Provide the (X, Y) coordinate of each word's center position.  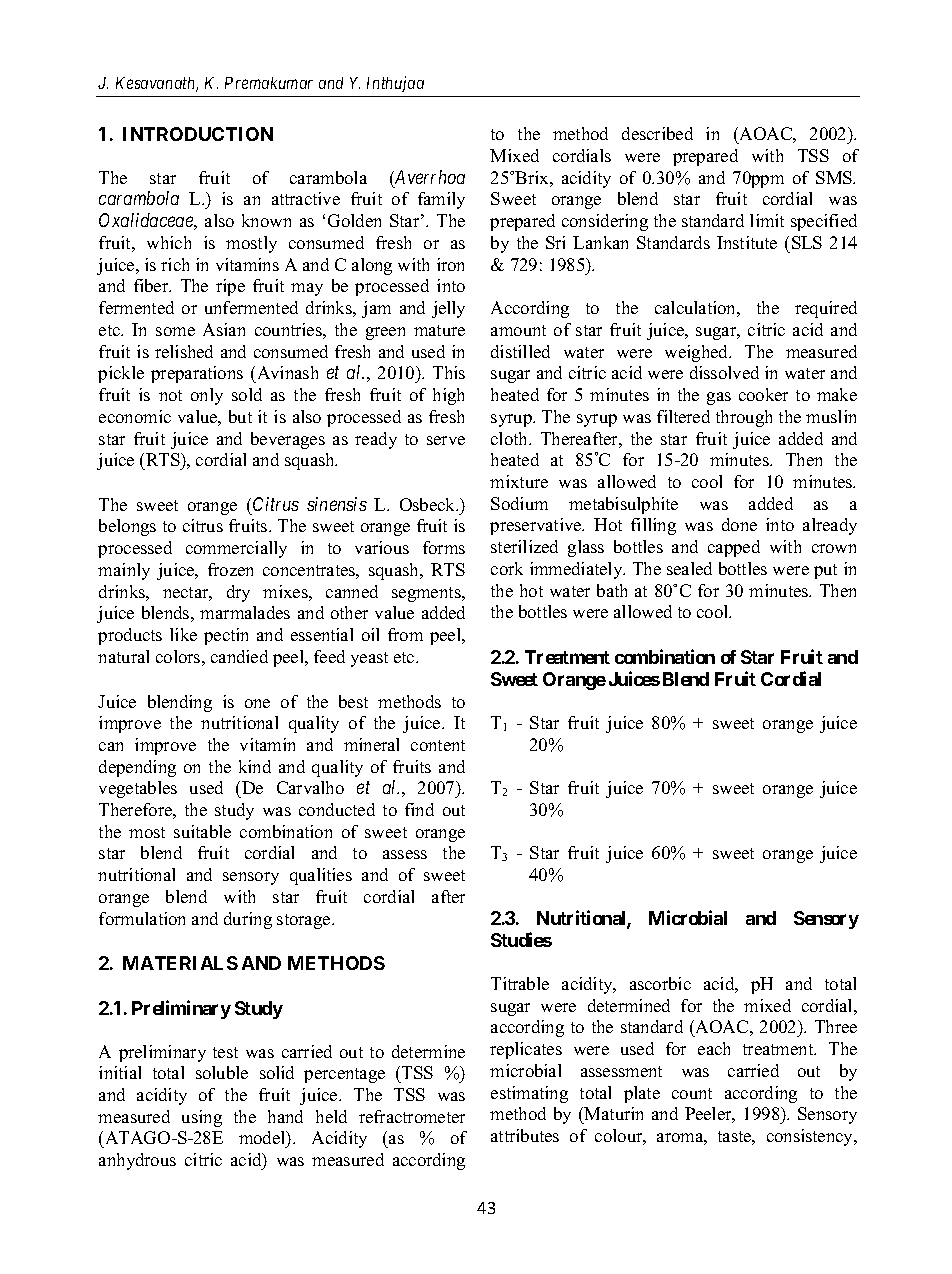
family (441, 200)
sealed (689, 568)
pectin (226, 636)
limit (767, 220)
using (202, 1118)
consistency (811, 1137)
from (405, 634)
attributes (525, 1135)
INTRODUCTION (198, 134)
